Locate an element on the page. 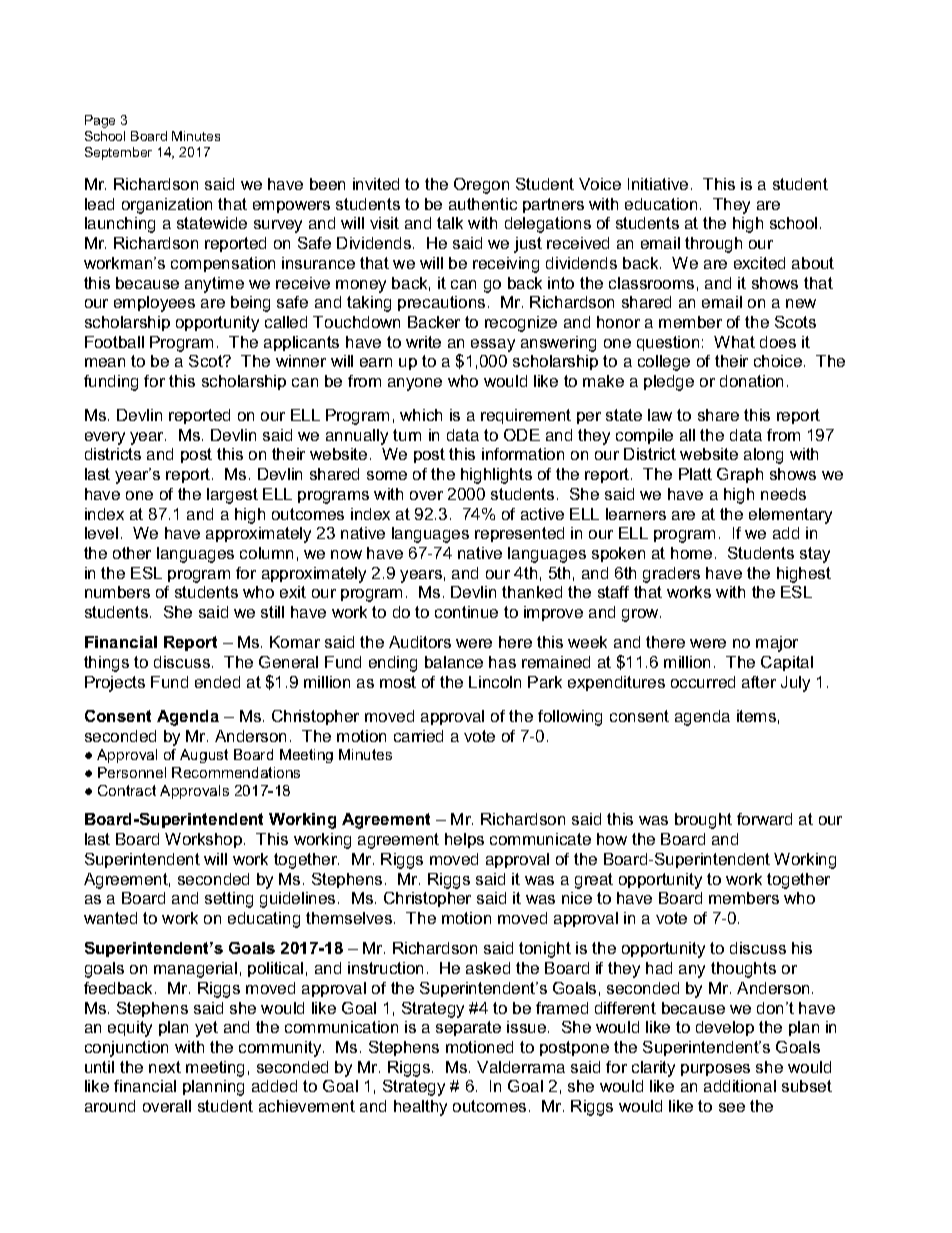 The height and width of the document is (1233, 952). major is located at coordinates (777, 644).
